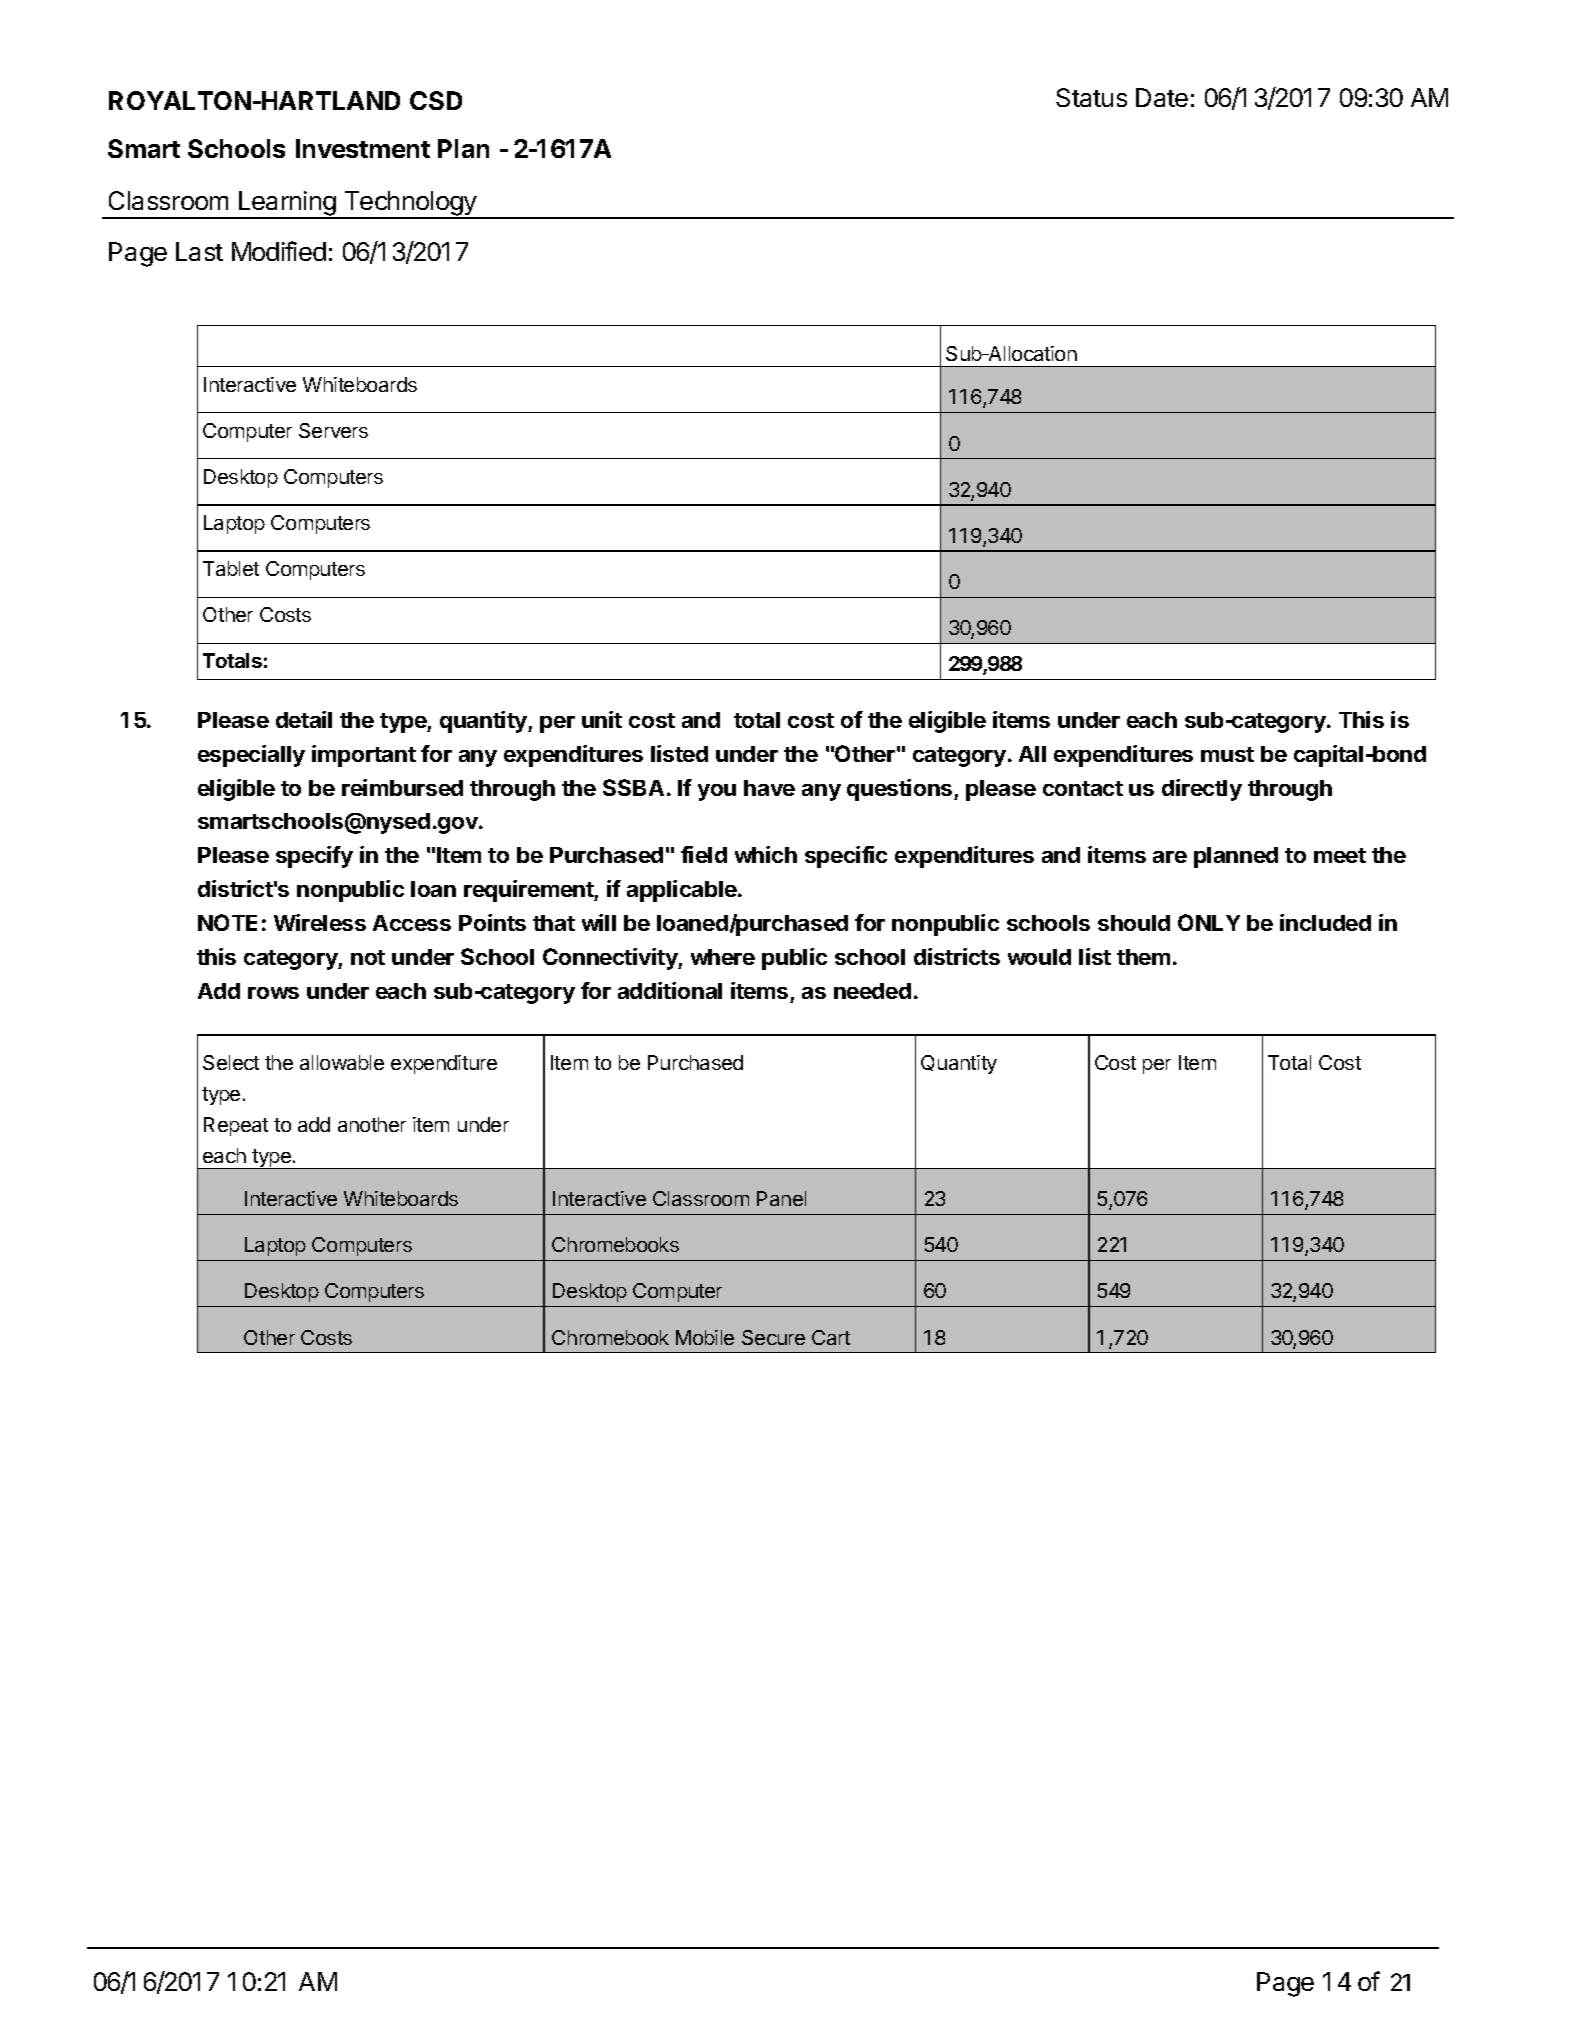  I want to click on have, so click(769, 788).
